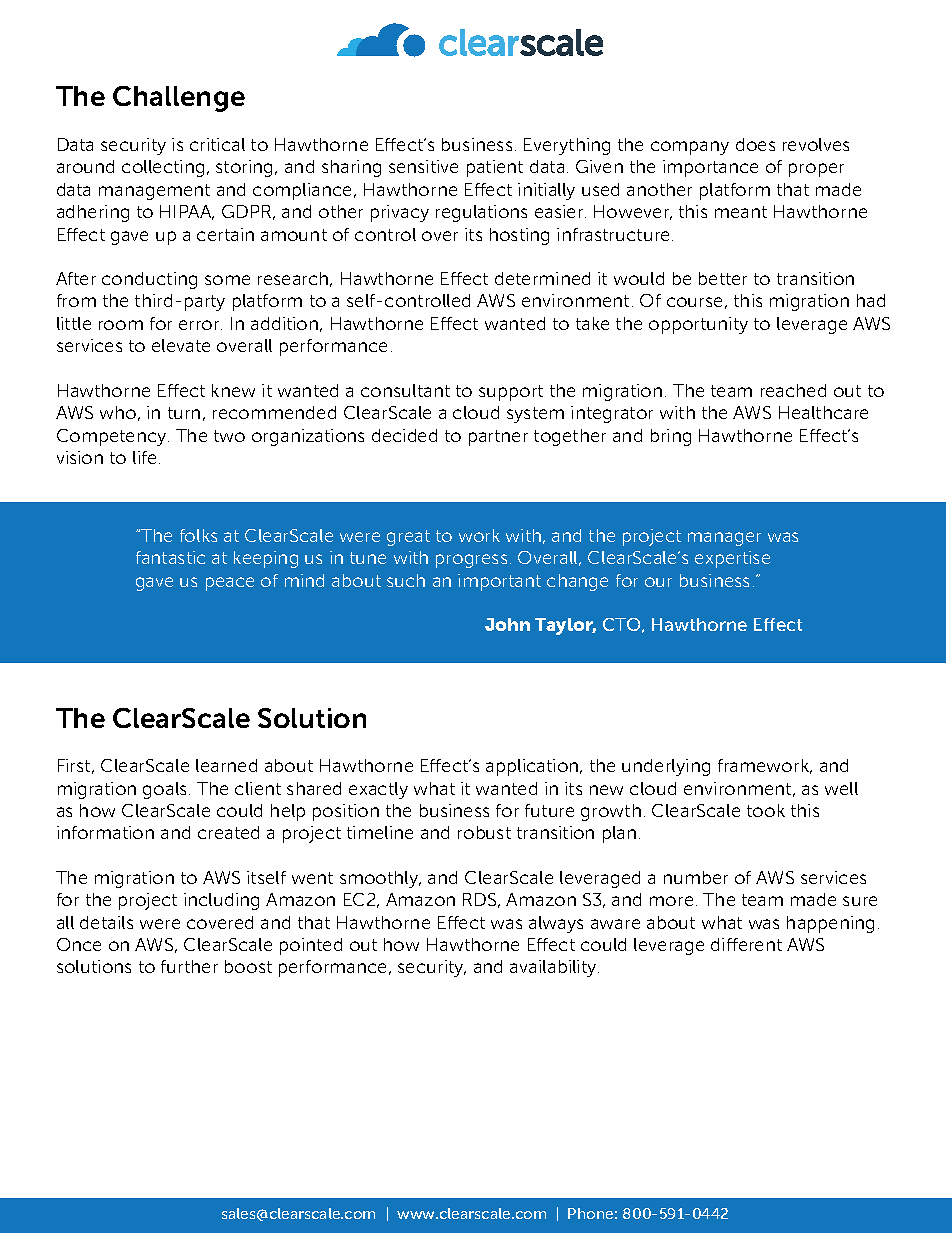  Describe the element at coordinates (495, 168) in the page. I see `patient` at that location.
